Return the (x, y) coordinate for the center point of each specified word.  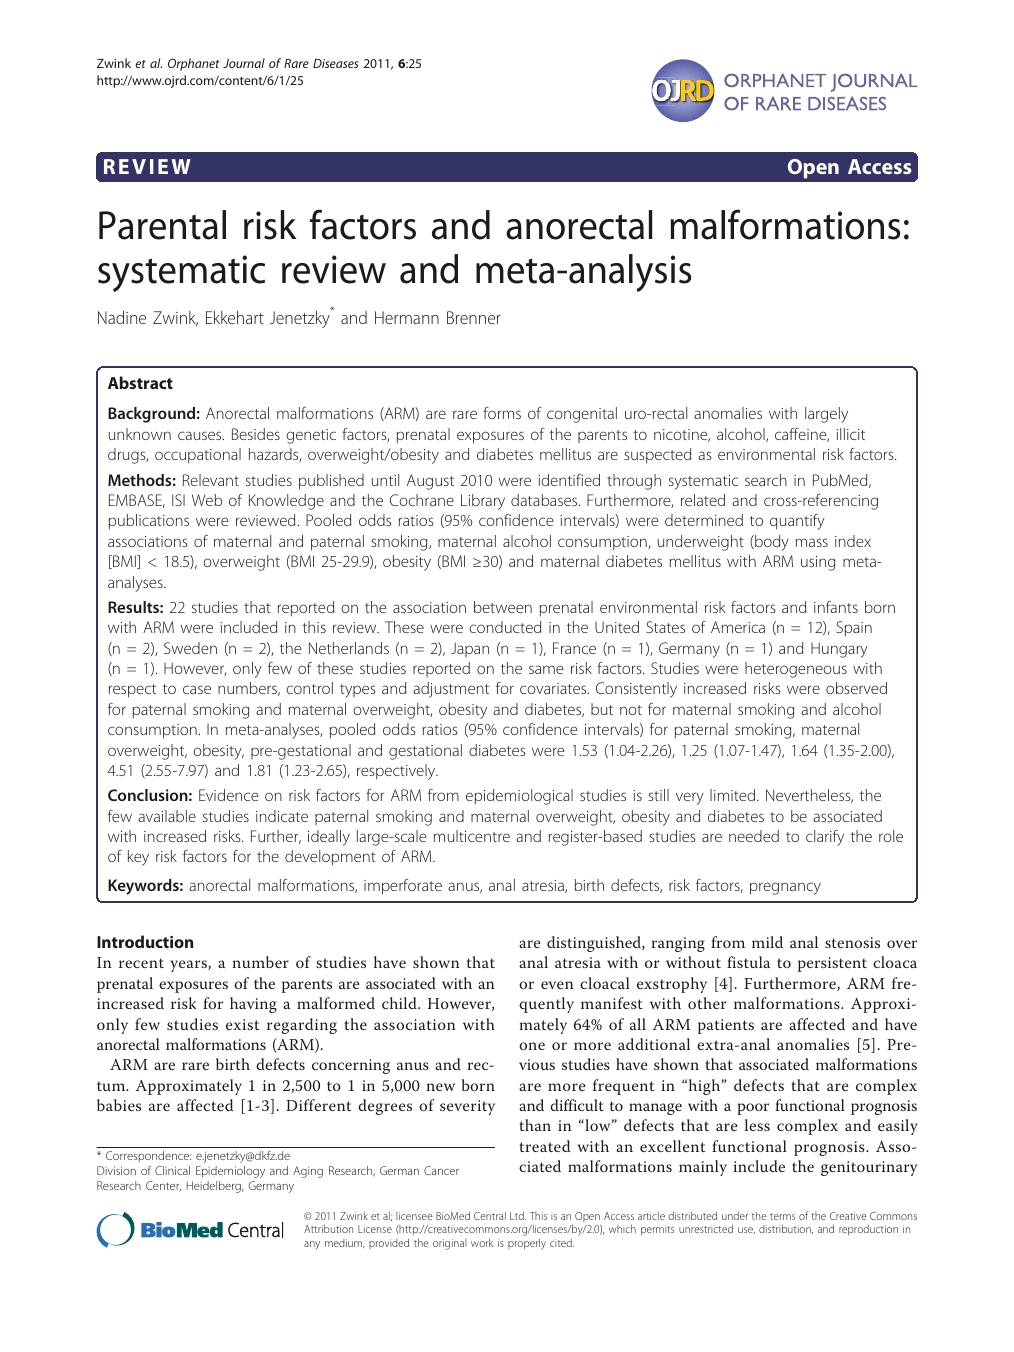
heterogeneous (796, 670)
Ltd (518, 1215)
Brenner (474, 317)
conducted (505, 627)
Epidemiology (230, 1172)
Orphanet (194, 64)
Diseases (336, 63)
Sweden (190, 648)
